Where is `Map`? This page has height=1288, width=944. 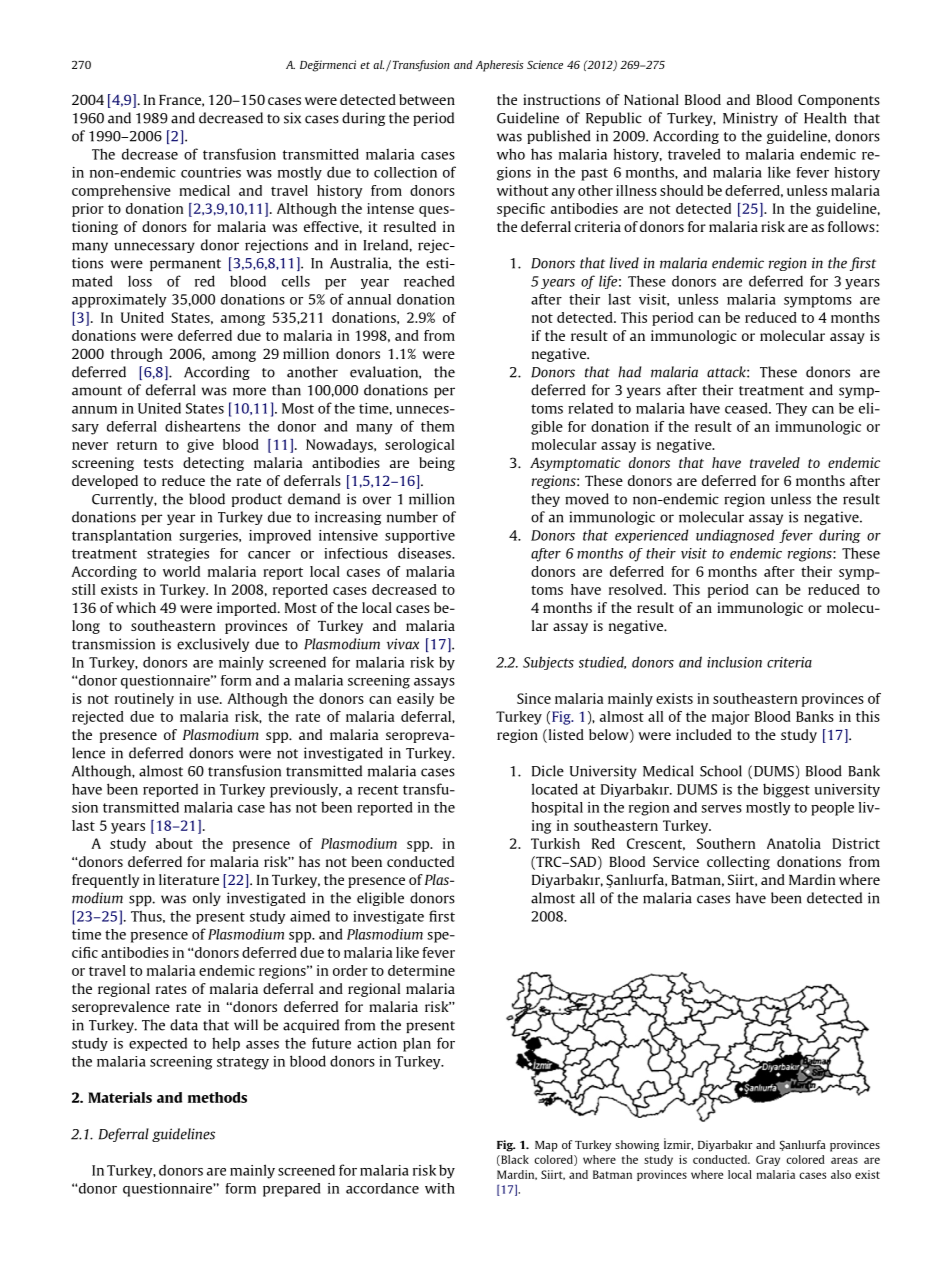 Map is located at coordinates (546, 1146).
